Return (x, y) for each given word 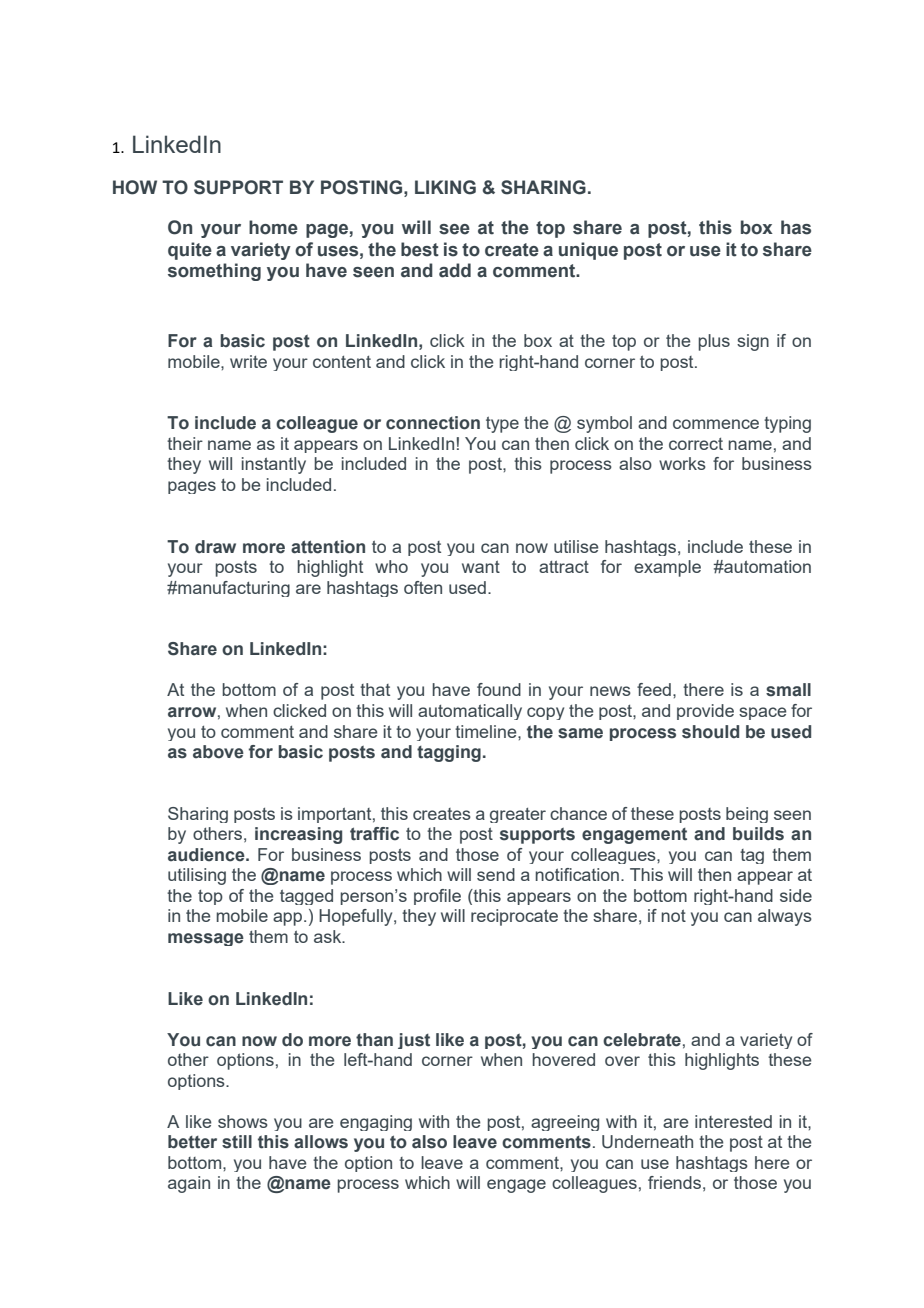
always (785, 917)
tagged (306, 897)
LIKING (445, 187)
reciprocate (514, 917)
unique (588, 251)
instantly (274, 465)
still (237, 1142)
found (499, 689)
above (218, 752)
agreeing (565, 1123)
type (502, 424)
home (273, 227)
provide (705, 712)
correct (696, 444)
